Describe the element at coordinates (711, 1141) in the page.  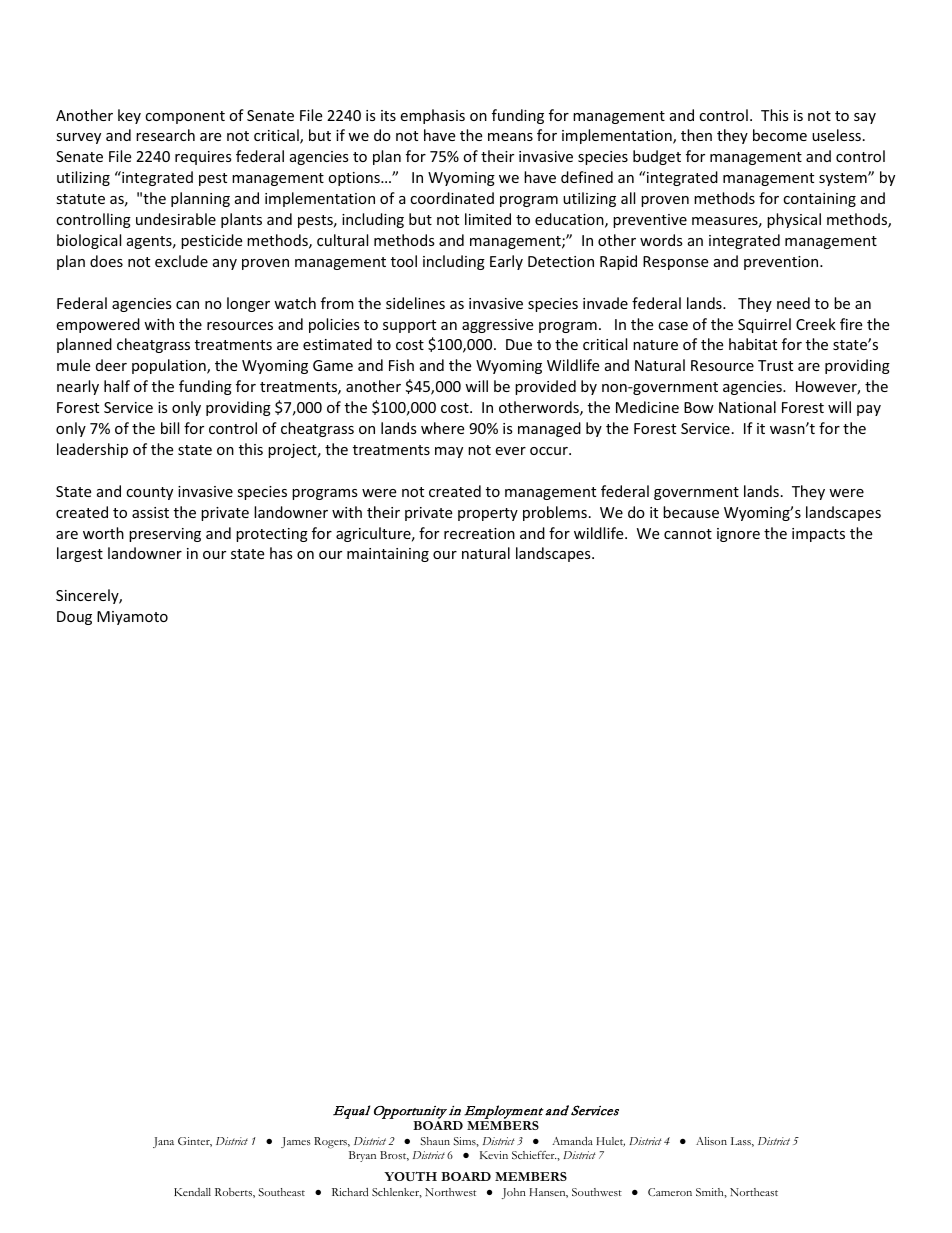
I see `Alison` at that location.
